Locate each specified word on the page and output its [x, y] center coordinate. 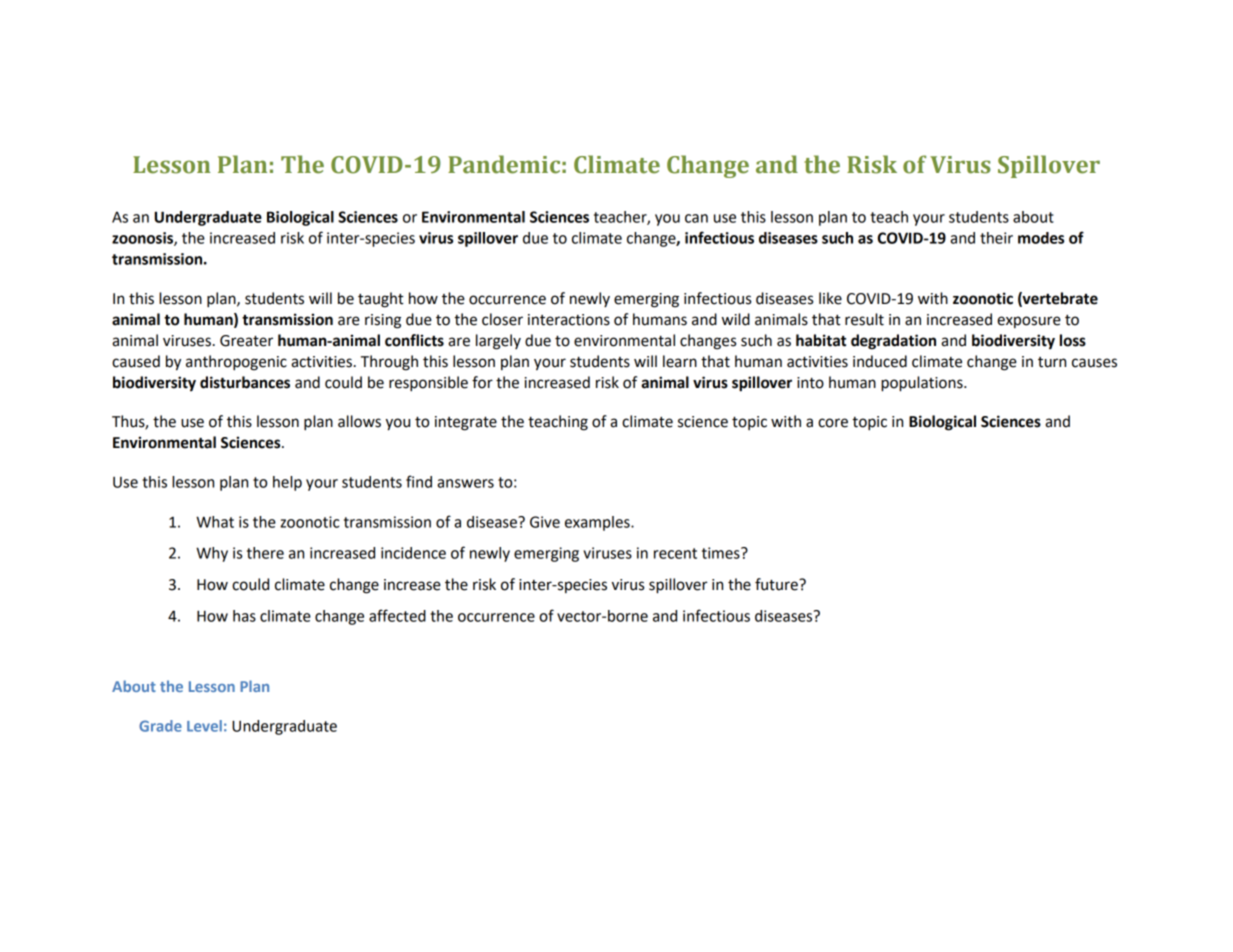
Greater [246, 341]
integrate [466, 423]
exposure [1029, 322]
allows [359, 421]
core [833, 423]
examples [598, 523]
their [996, 238]
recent [675, 553]
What [215, 522]
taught [381, 300]
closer [502, 319]
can [696, 218]
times [722, 553]
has [244, 616]
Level [204, 726]
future [777, 584]
